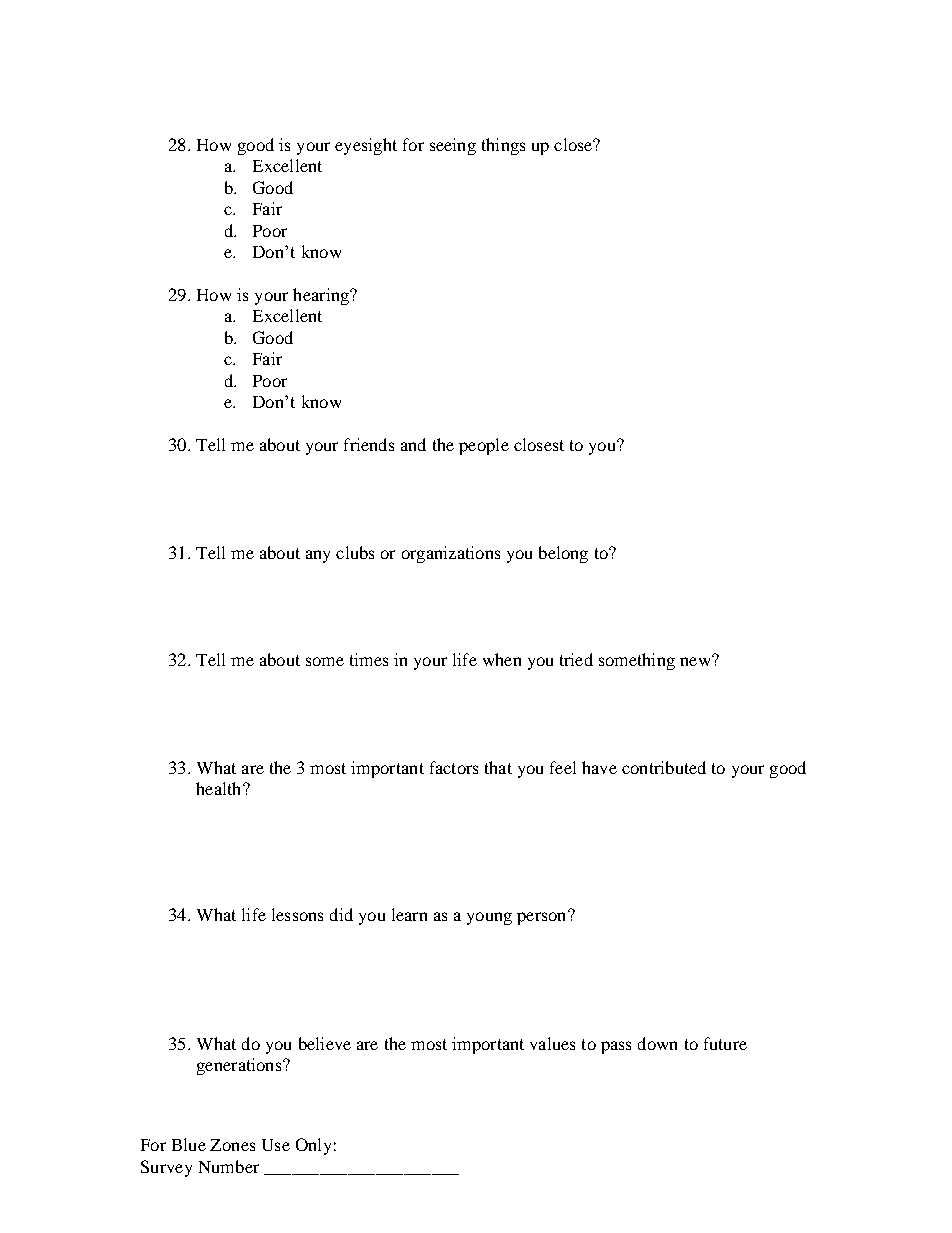 The width and height of the screenshot is (952, 1233). I want to click on seeing, so click(453, 146).
